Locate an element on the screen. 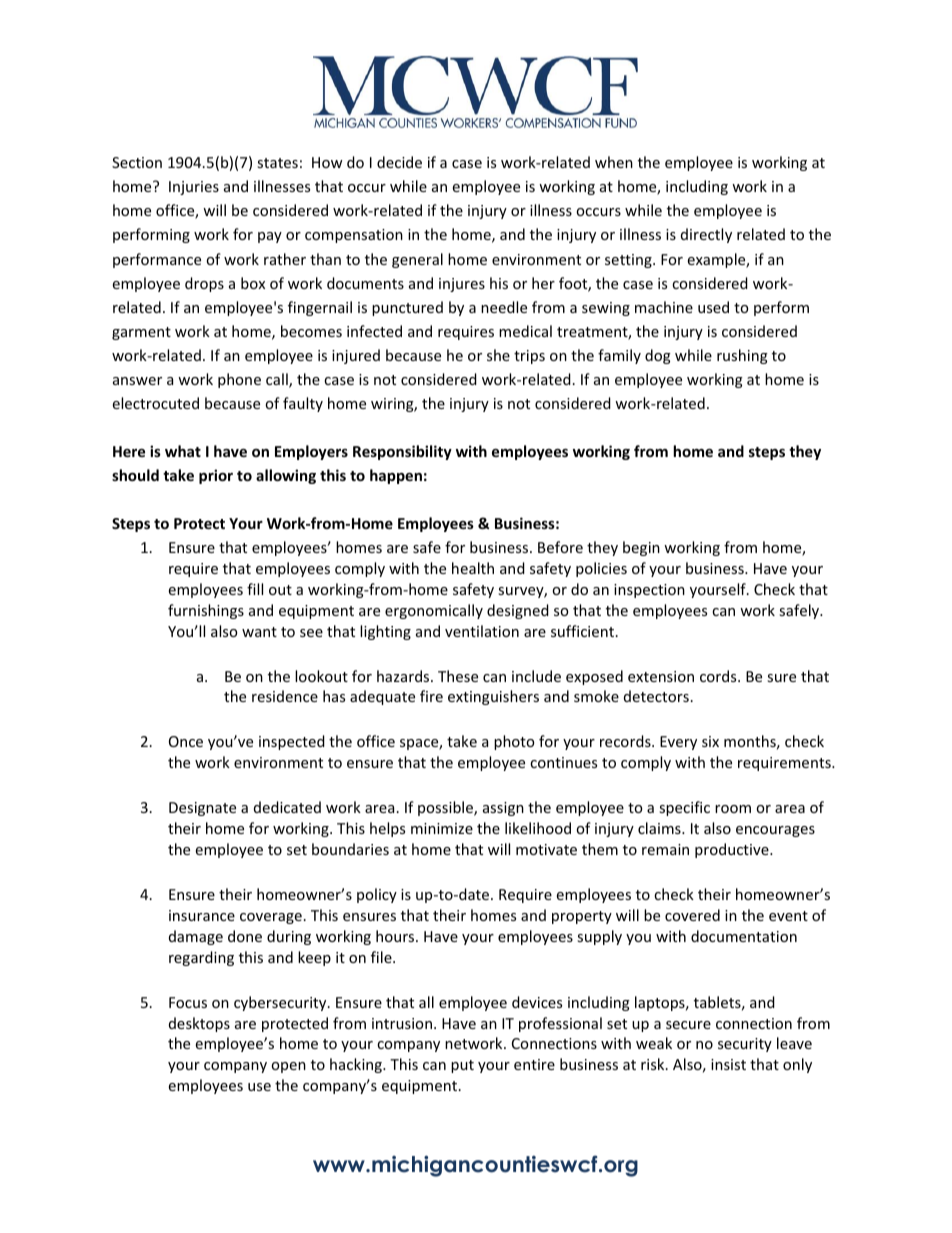 The width and height of the screenshot is (952, 1233). photo is located at coordinates (514, 742).
